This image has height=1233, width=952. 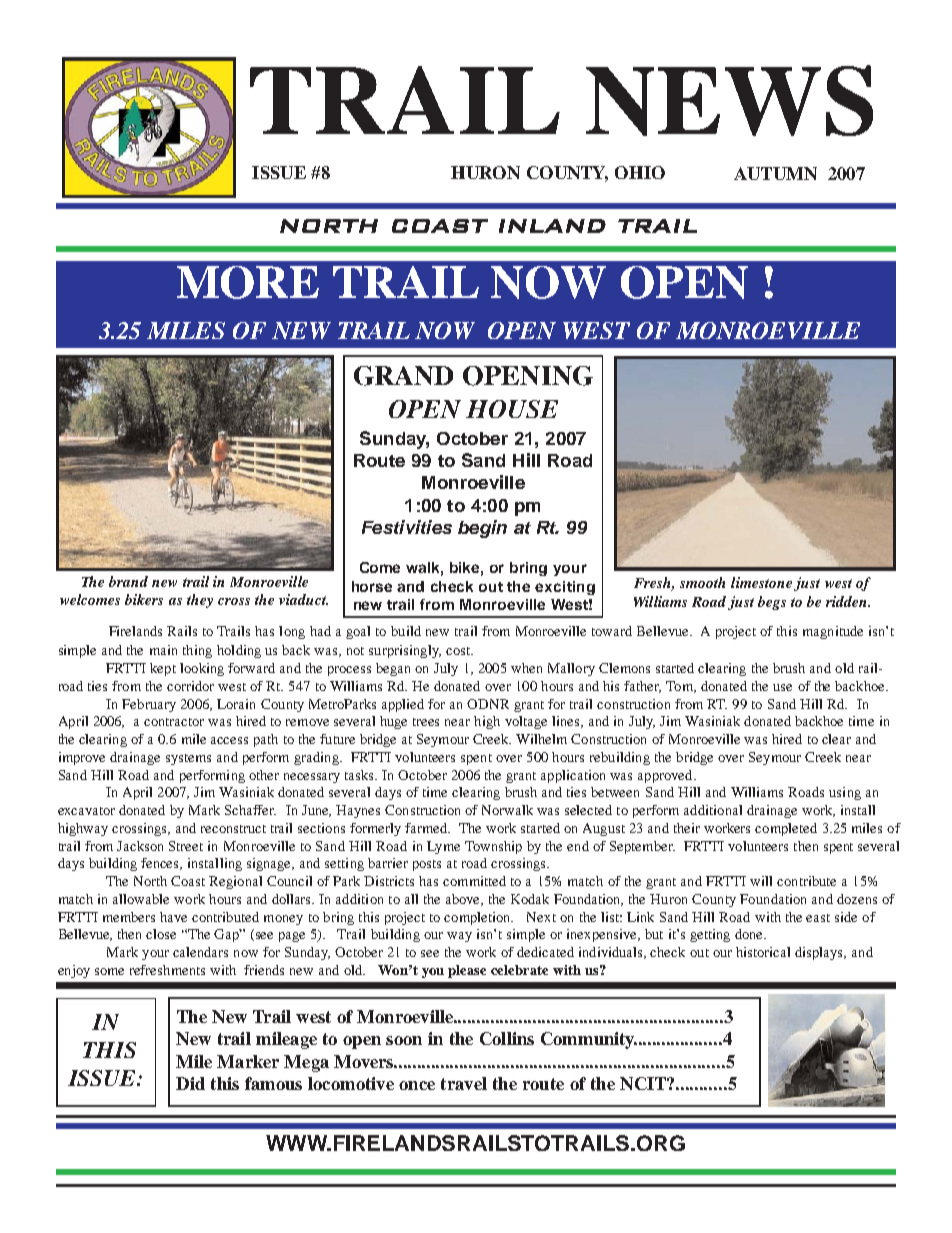 I want to click on they, so click(x=200, y=601).
